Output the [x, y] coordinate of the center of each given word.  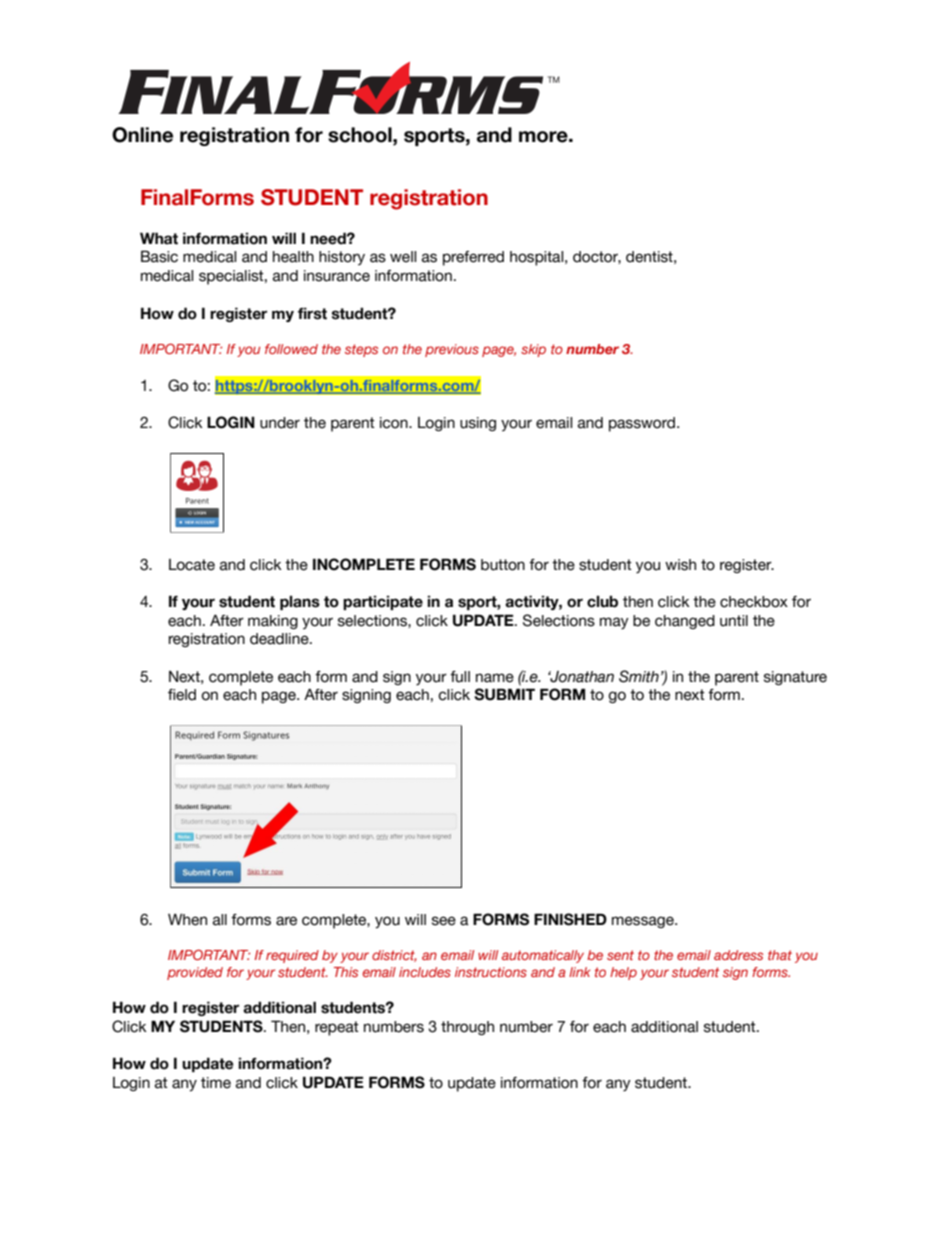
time [216, 1083]
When [187, 919]
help [623, 973]
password [642, 424]
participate [383, 602]
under [280, 423]
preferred [473, 258]
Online [142, 135]
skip [533, 350]
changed [685, 622]
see [444, 921]
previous [452, 350]
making [273, 622]
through [467, 1028]
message [644, 922]
